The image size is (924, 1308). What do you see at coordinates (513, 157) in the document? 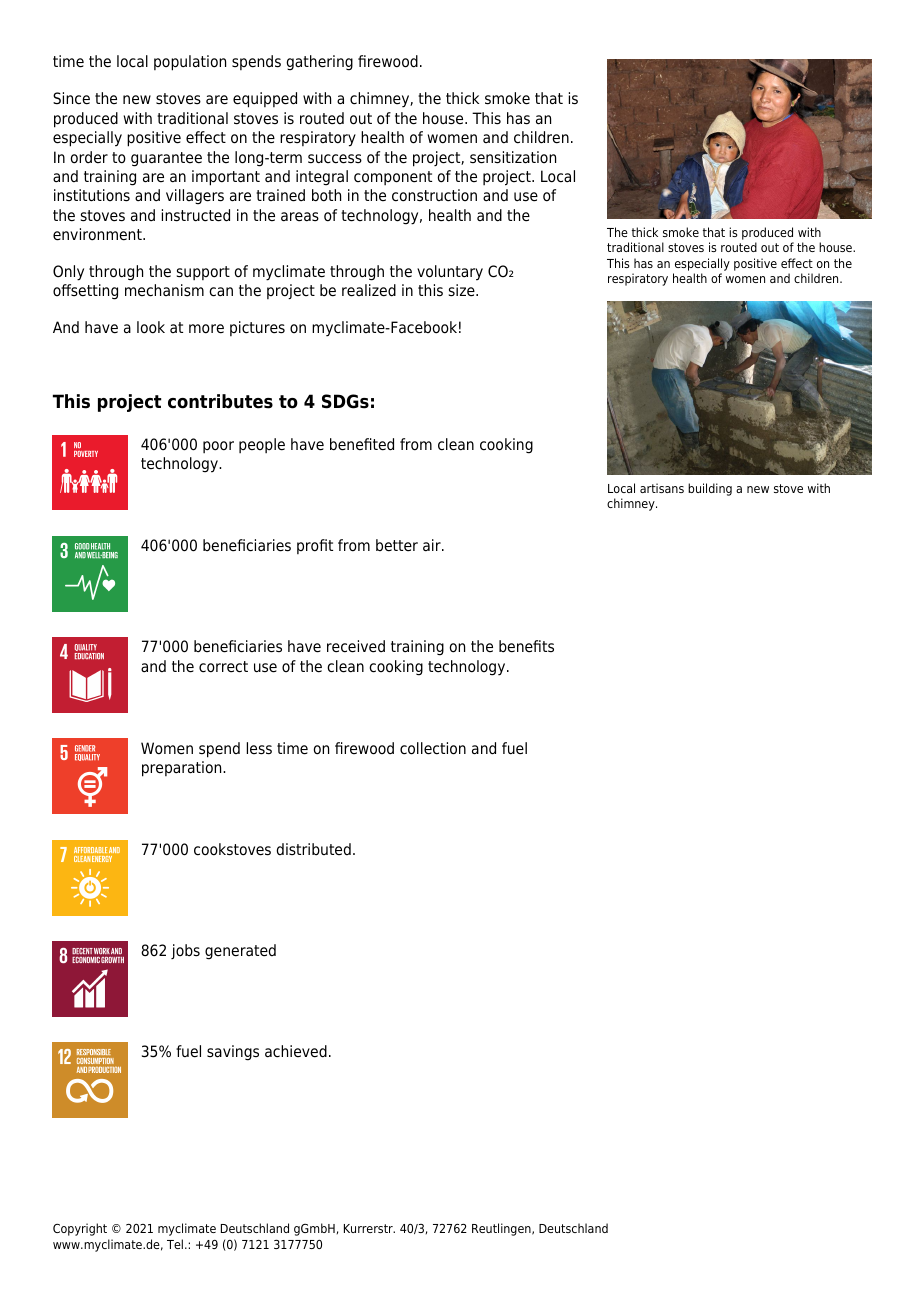
I see `sensitization` at bounding box center [513, 157].
